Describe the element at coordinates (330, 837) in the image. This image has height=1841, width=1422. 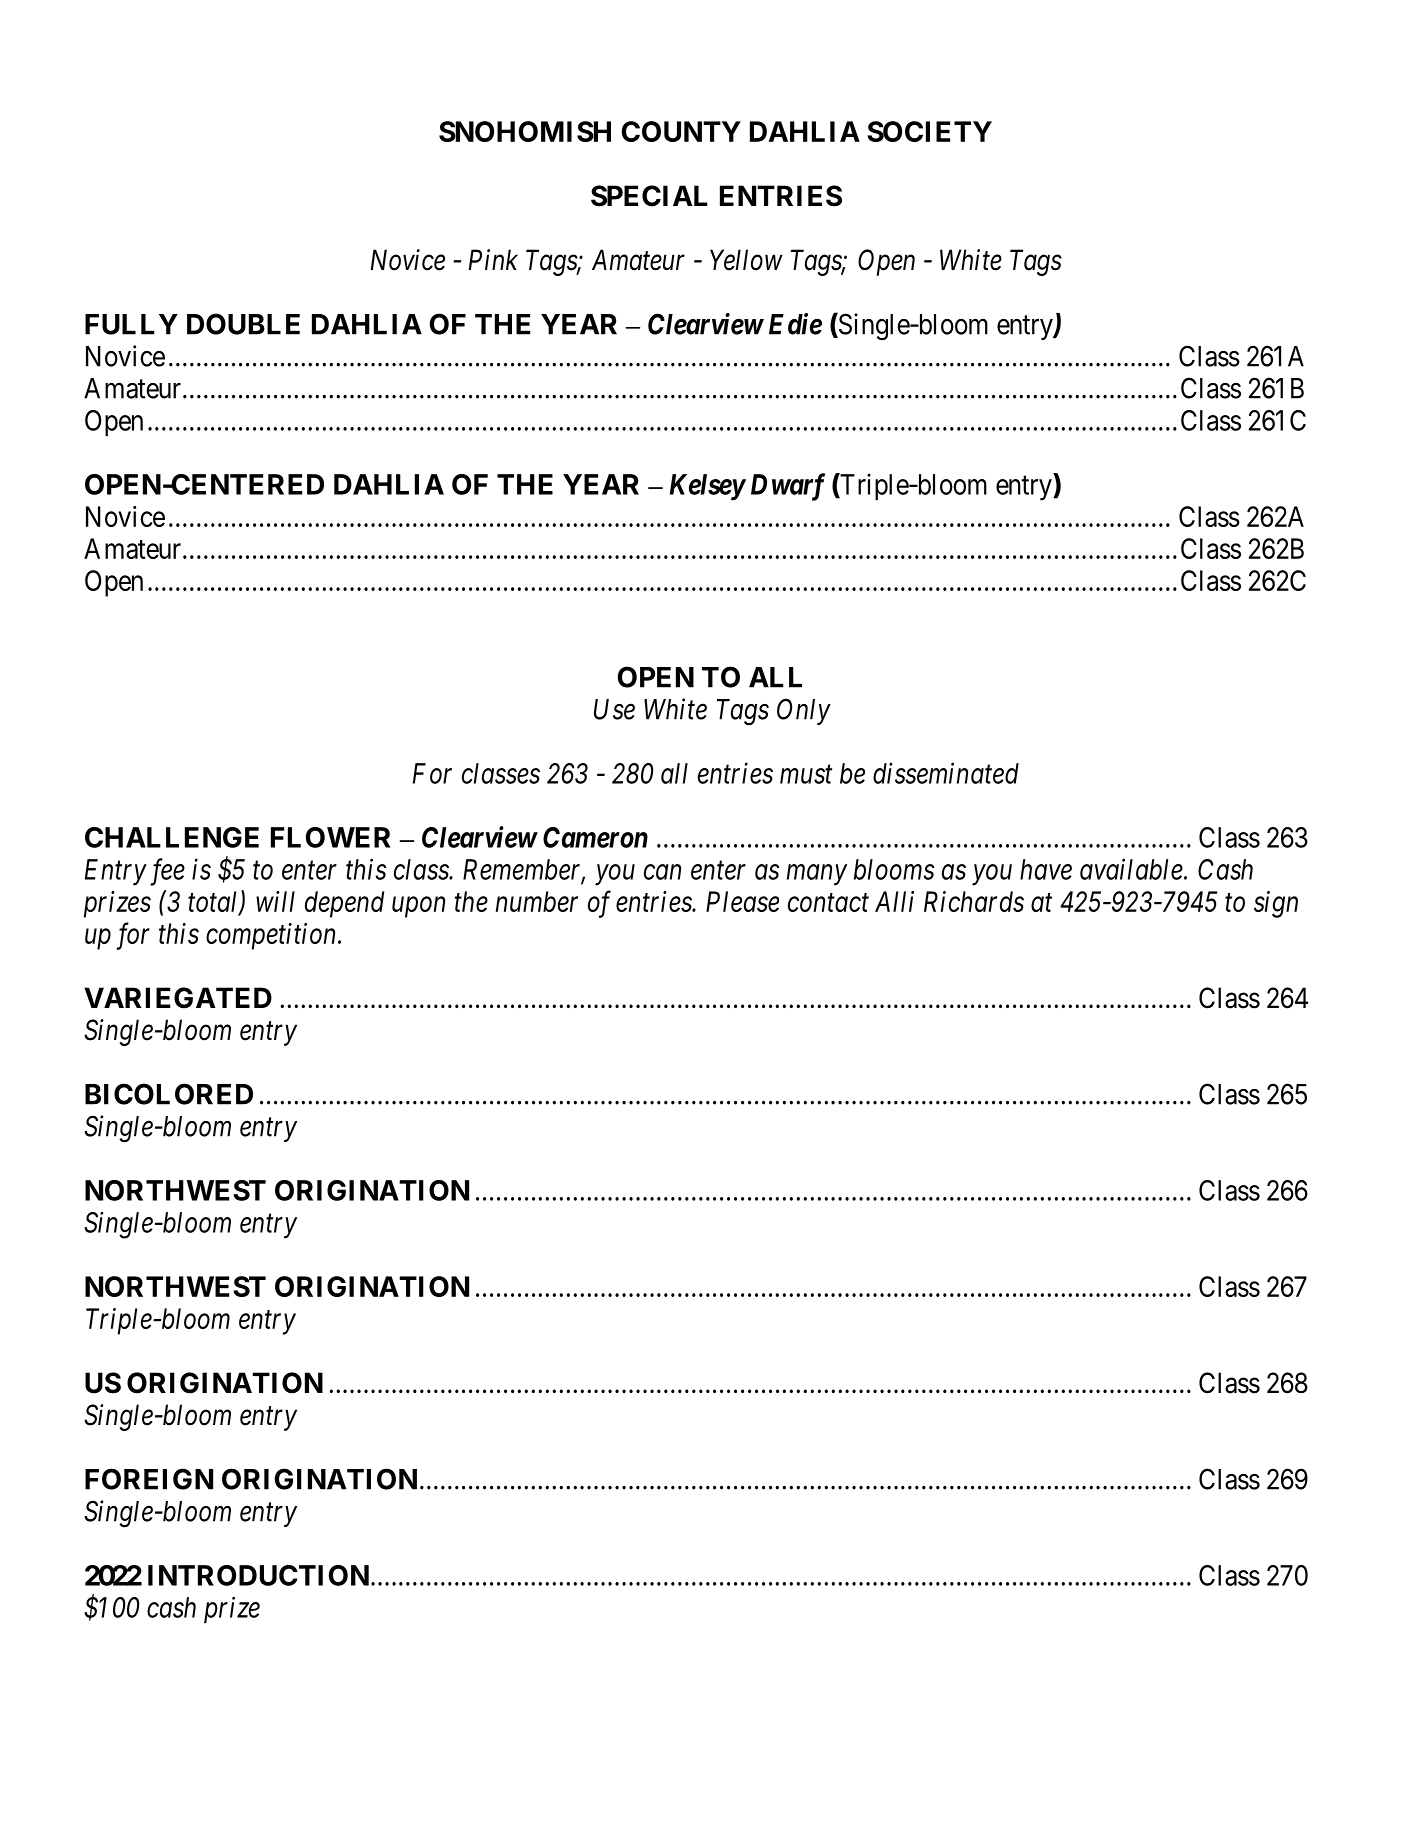
I see `FLOWER` at that location.
